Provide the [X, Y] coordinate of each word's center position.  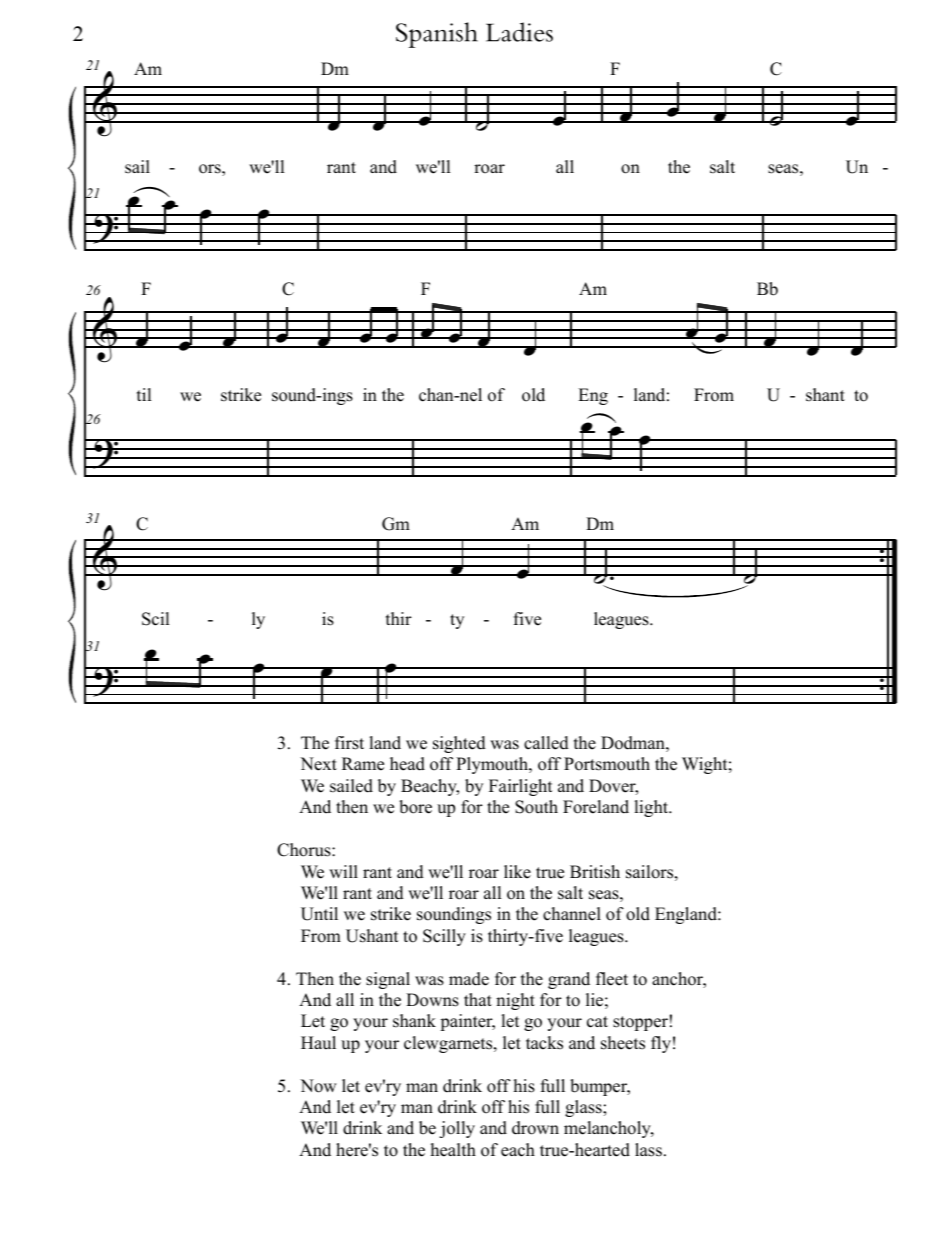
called [546, 743]
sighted [459, 744]
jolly [457, 1129]
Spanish [437, 35]
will [343, 871]
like [517, 872]
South [536, 807]
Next [318, 764]
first [349, 743]
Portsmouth [607, 764]
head [407, 764]
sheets [623, 1043]
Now [318, 1086]
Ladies [519, 32]
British [595, 872]
